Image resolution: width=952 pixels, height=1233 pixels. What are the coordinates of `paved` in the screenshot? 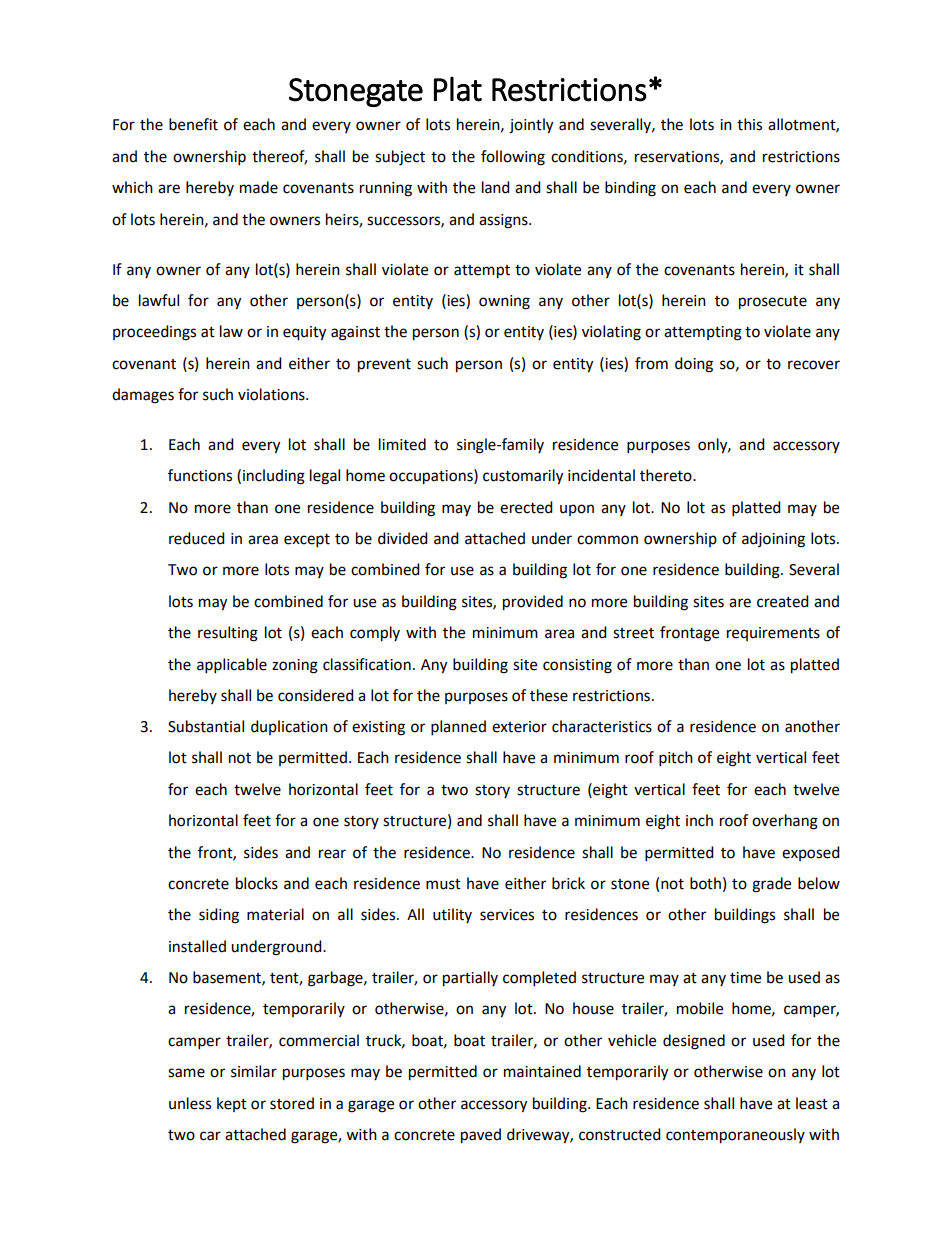 It's located at (481, 1136).
